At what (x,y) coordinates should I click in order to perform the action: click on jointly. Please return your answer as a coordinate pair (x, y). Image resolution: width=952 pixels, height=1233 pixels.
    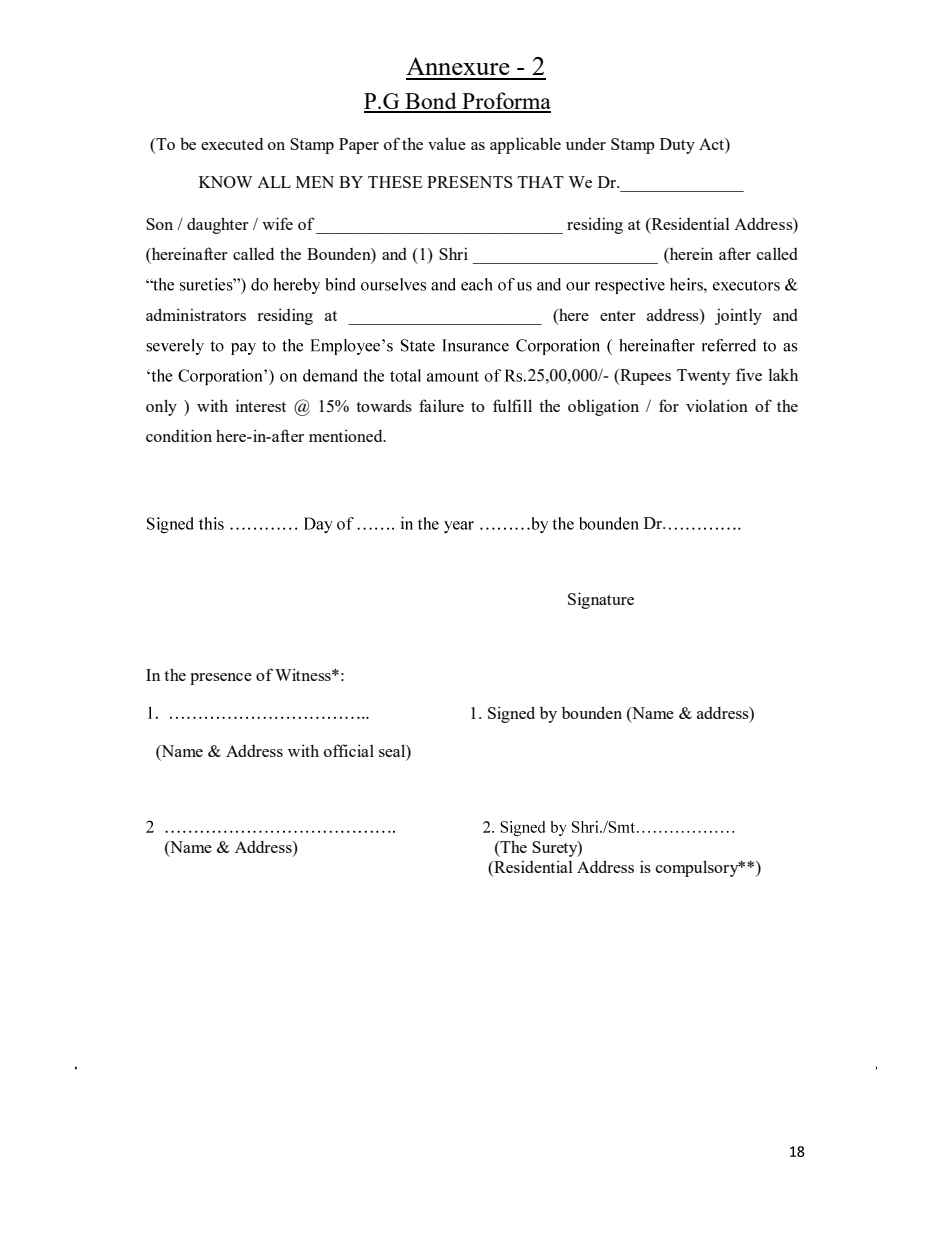
    Looking at the image, I should click on (738, 316).
